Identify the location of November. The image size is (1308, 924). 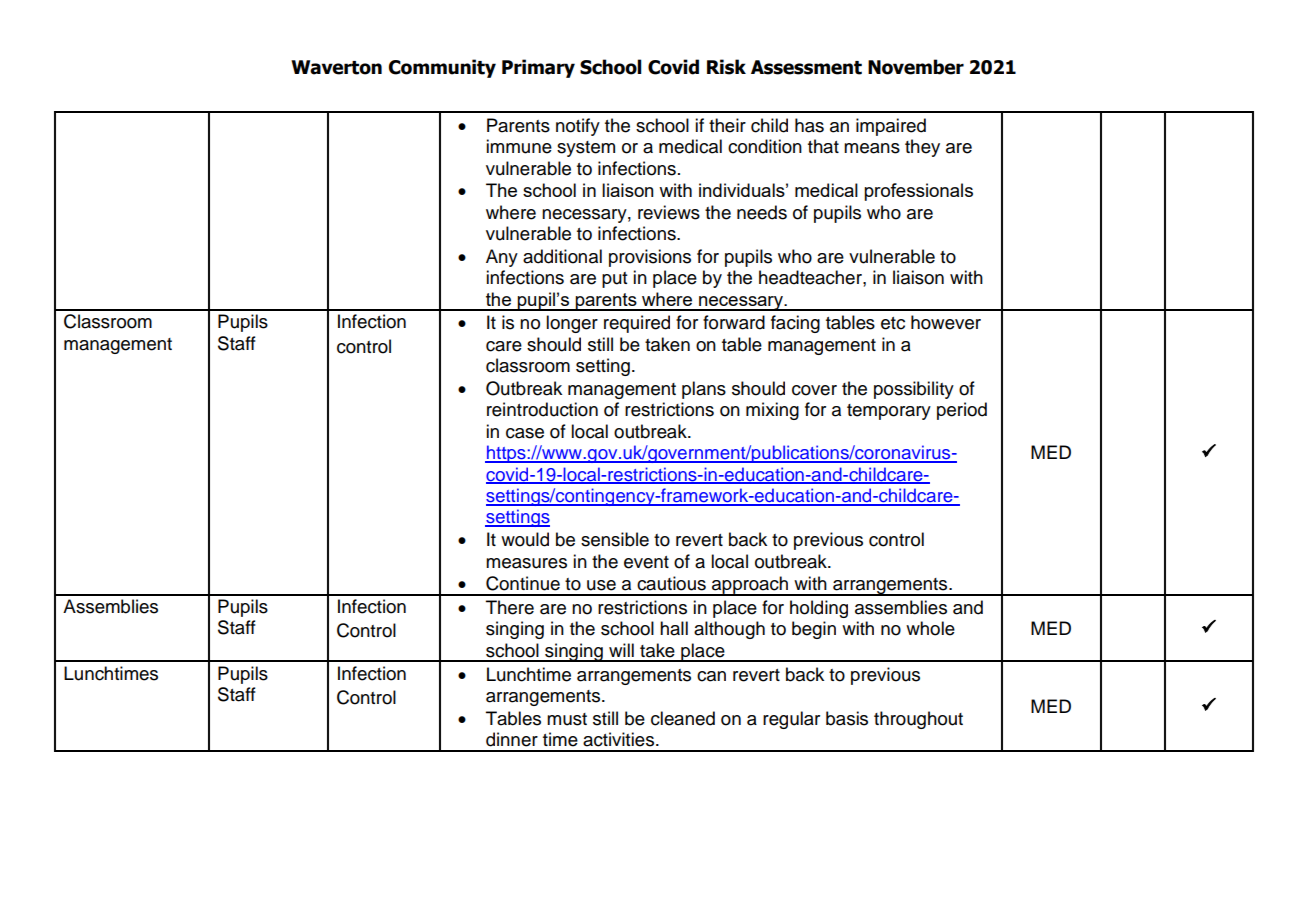
(916, 67).
